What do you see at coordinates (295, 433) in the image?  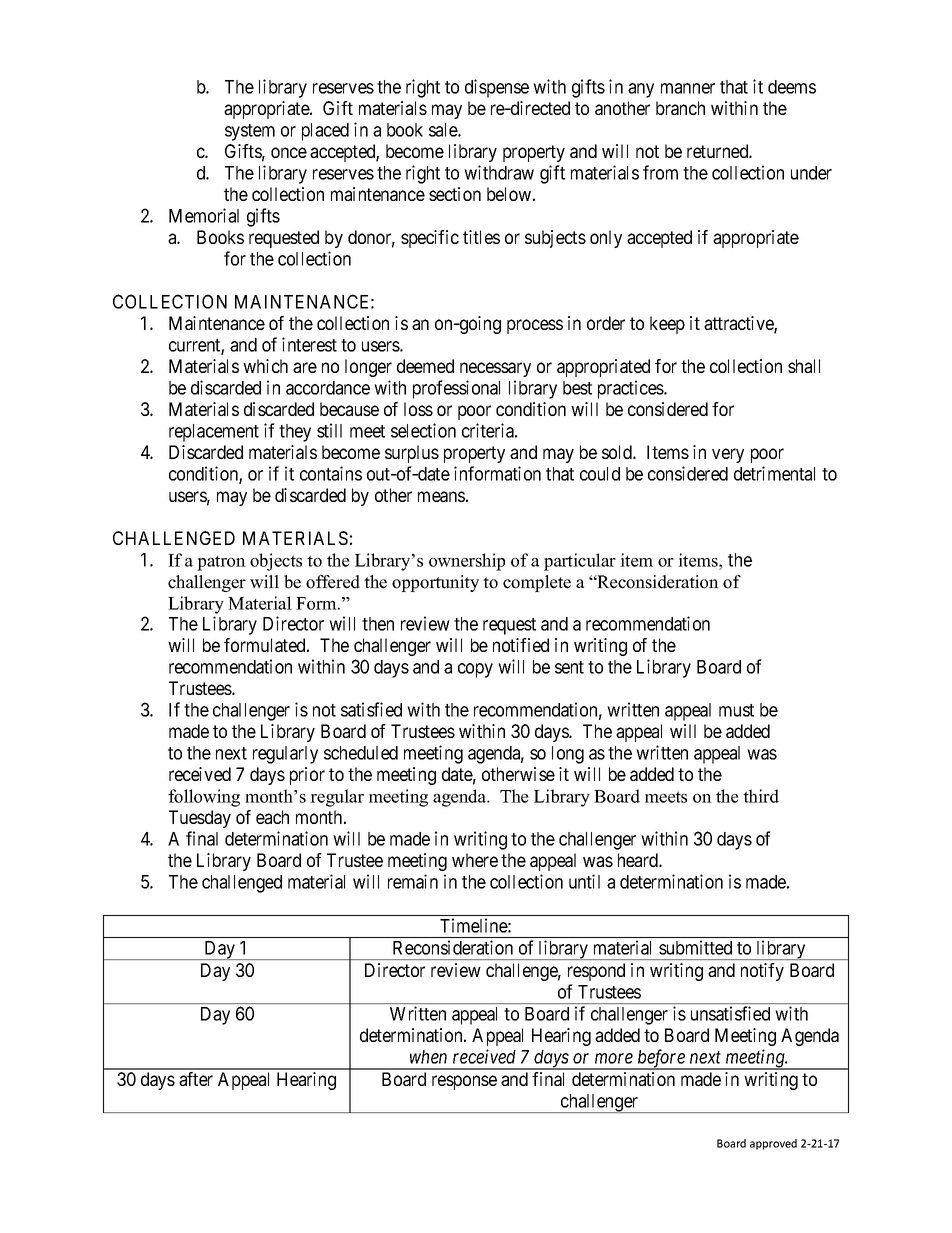 I see `they` at bounding box center [295, 433].
